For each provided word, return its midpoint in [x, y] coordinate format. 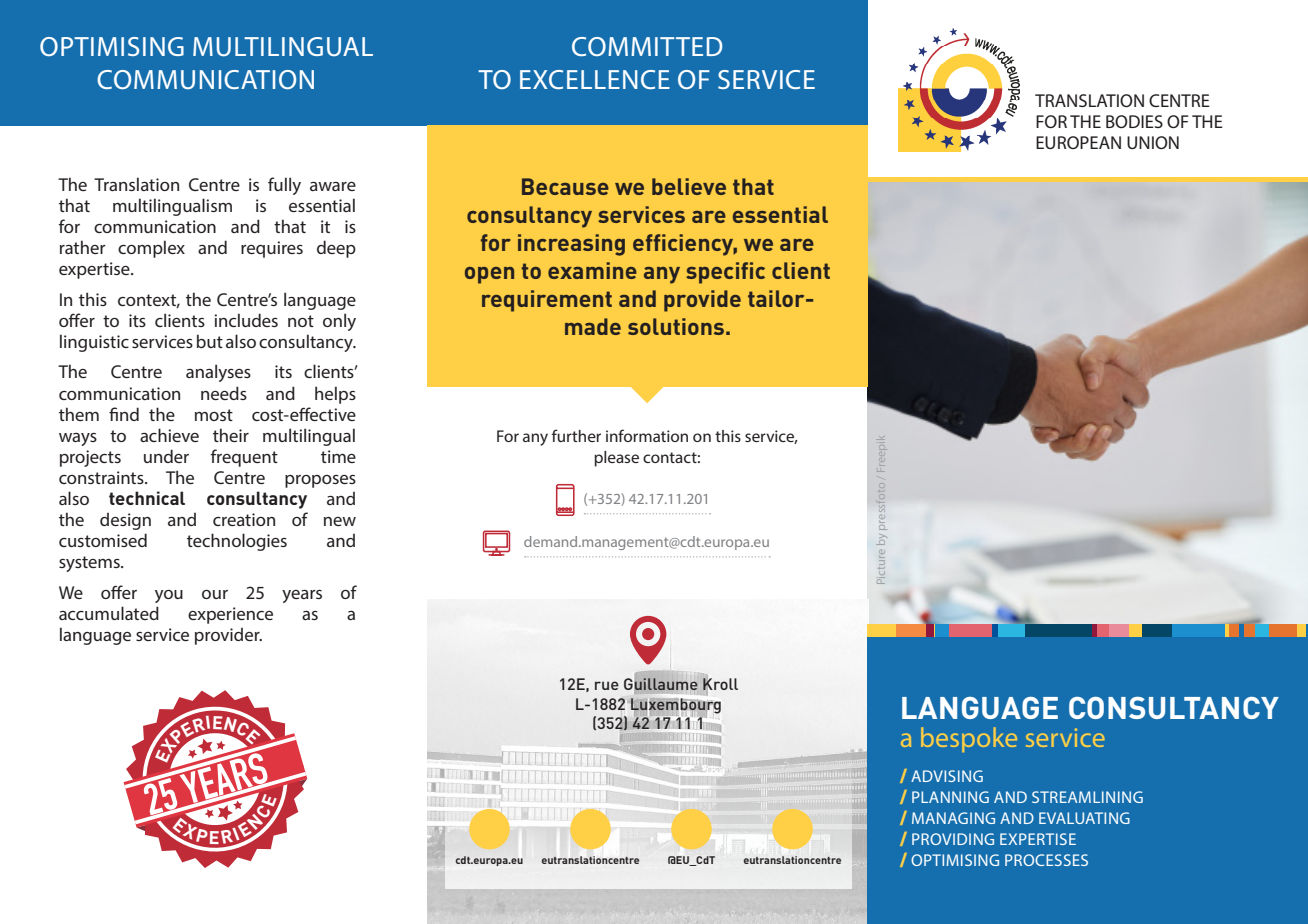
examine [592, 270]
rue [607, 685]
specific [725, 273]
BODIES [1134, 121]
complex [151, 249]
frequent [244, 458]
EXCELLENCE [595, 79]
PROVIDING [953, 839]
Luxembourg [676, 706]
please [616, 459]
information [647, 435]
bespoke [969, 739]
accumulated [109, 613]
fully [284, 186]
